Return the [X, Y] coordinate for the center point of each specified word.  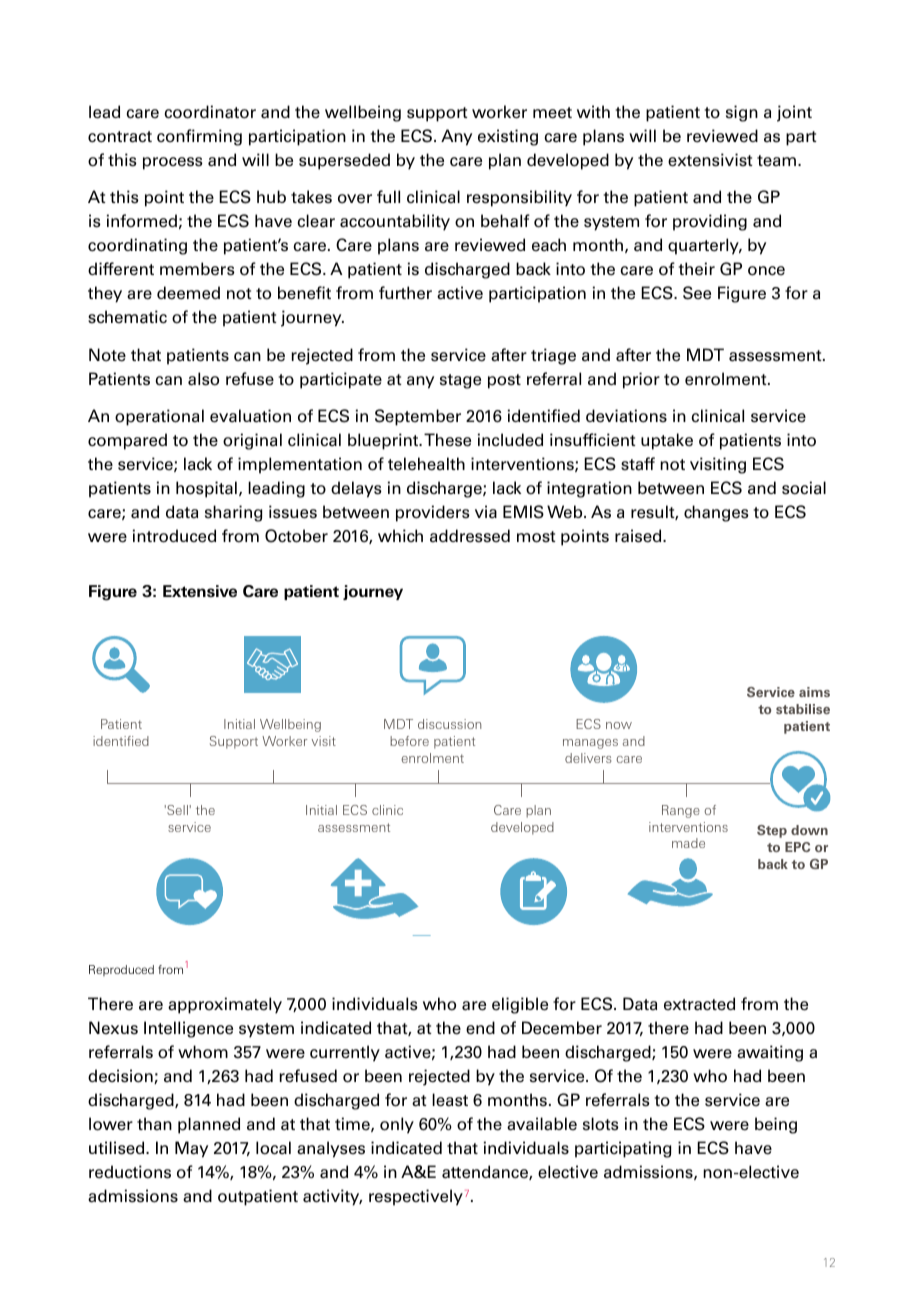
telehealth [426, 464]
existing [508, 137]
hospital [206, 489]
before [409, 741]
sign [742, 113]
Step [772, 831]
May [191, 1149]
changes [716, 513]
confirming [199, 137]
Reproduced [121, 970]
